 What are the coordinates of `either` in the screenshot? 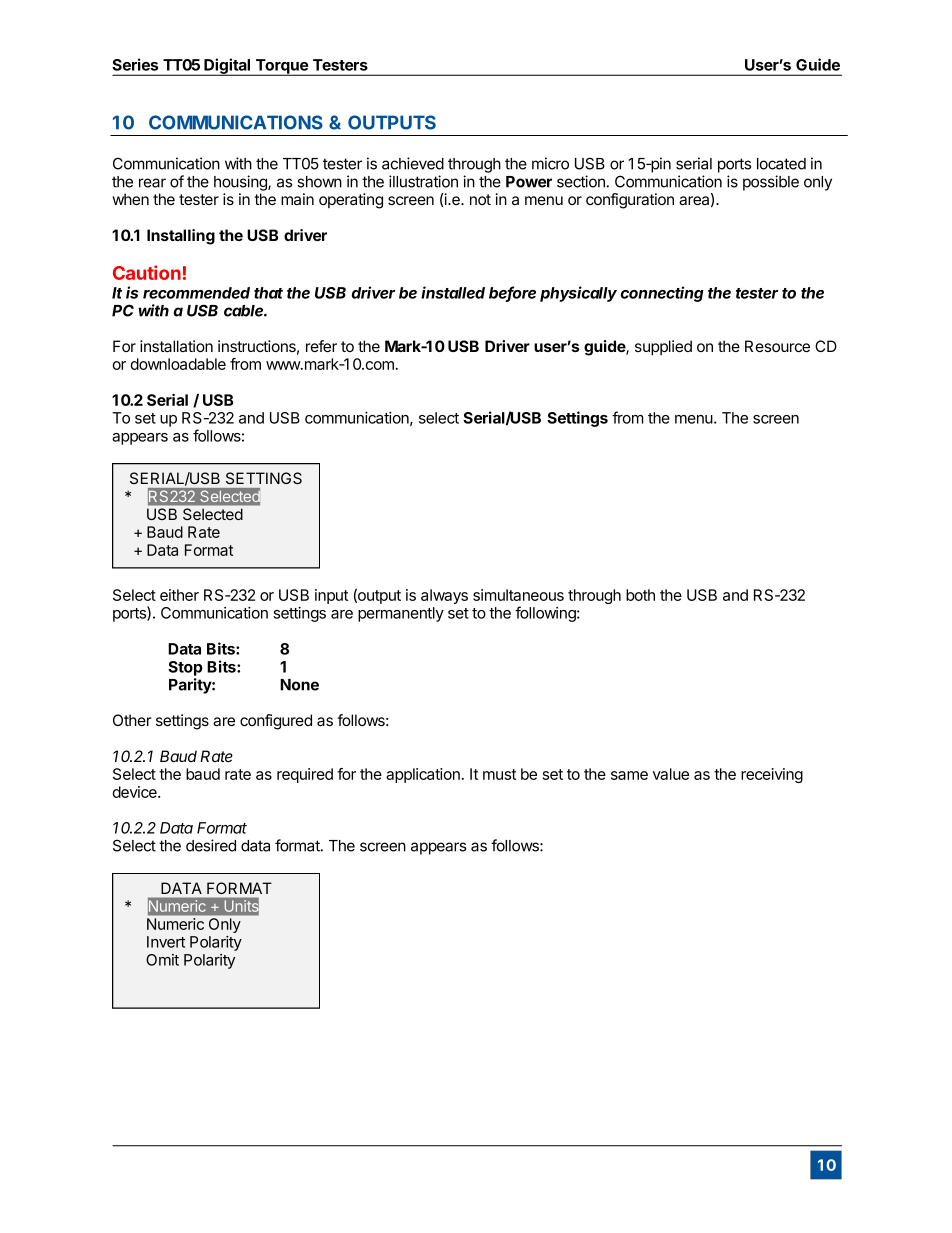 It's located at (179, 595).
